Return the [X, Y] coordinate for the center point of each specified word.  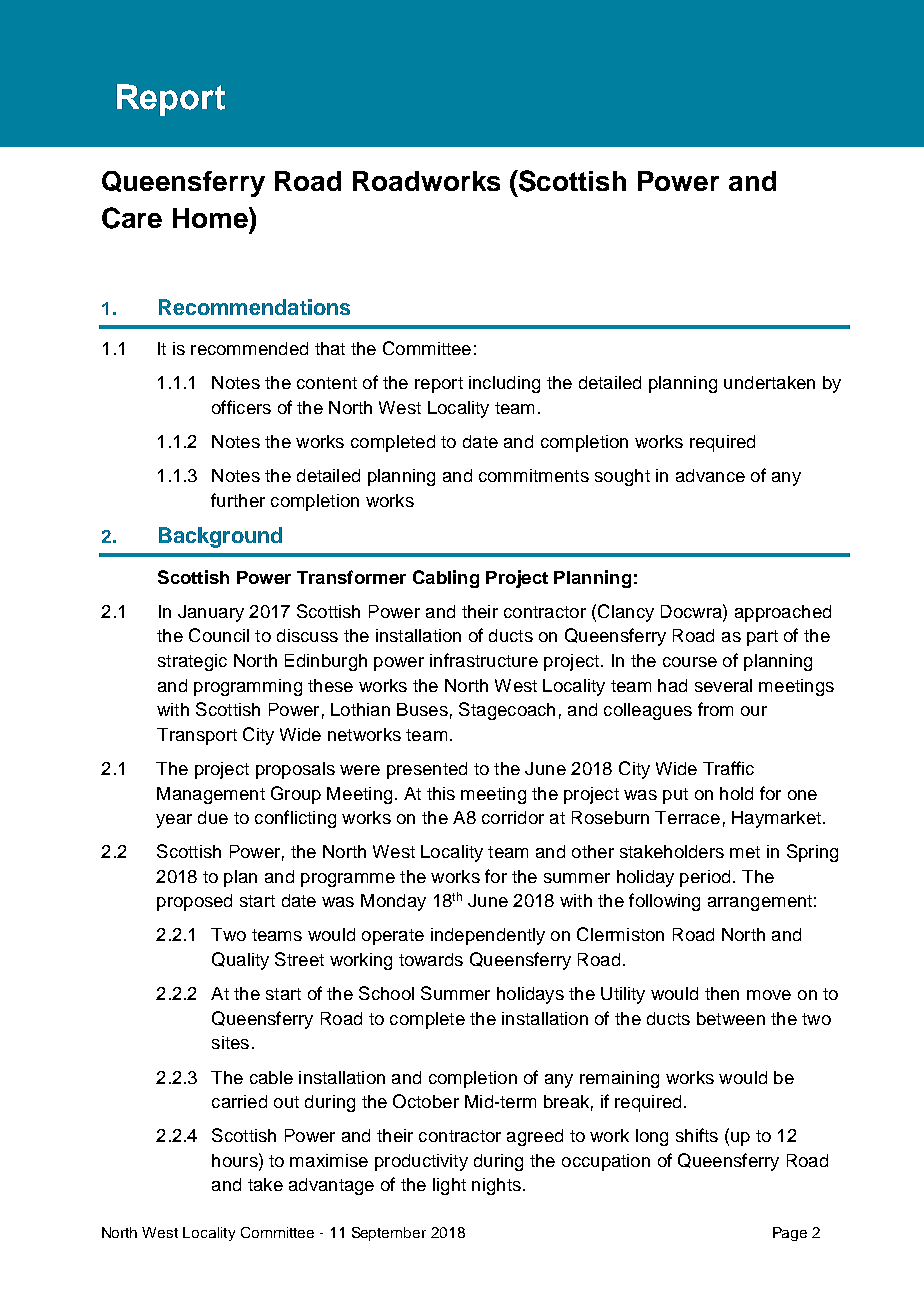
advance [710, 475]
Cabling [446, 579]
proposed [194, 902]
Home [211, 217]
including [504, 384]
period [705, 878]
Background [220, 537]
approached [783, 613]
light [449, 1186]
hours [236, 1160]
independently [488, 936]
